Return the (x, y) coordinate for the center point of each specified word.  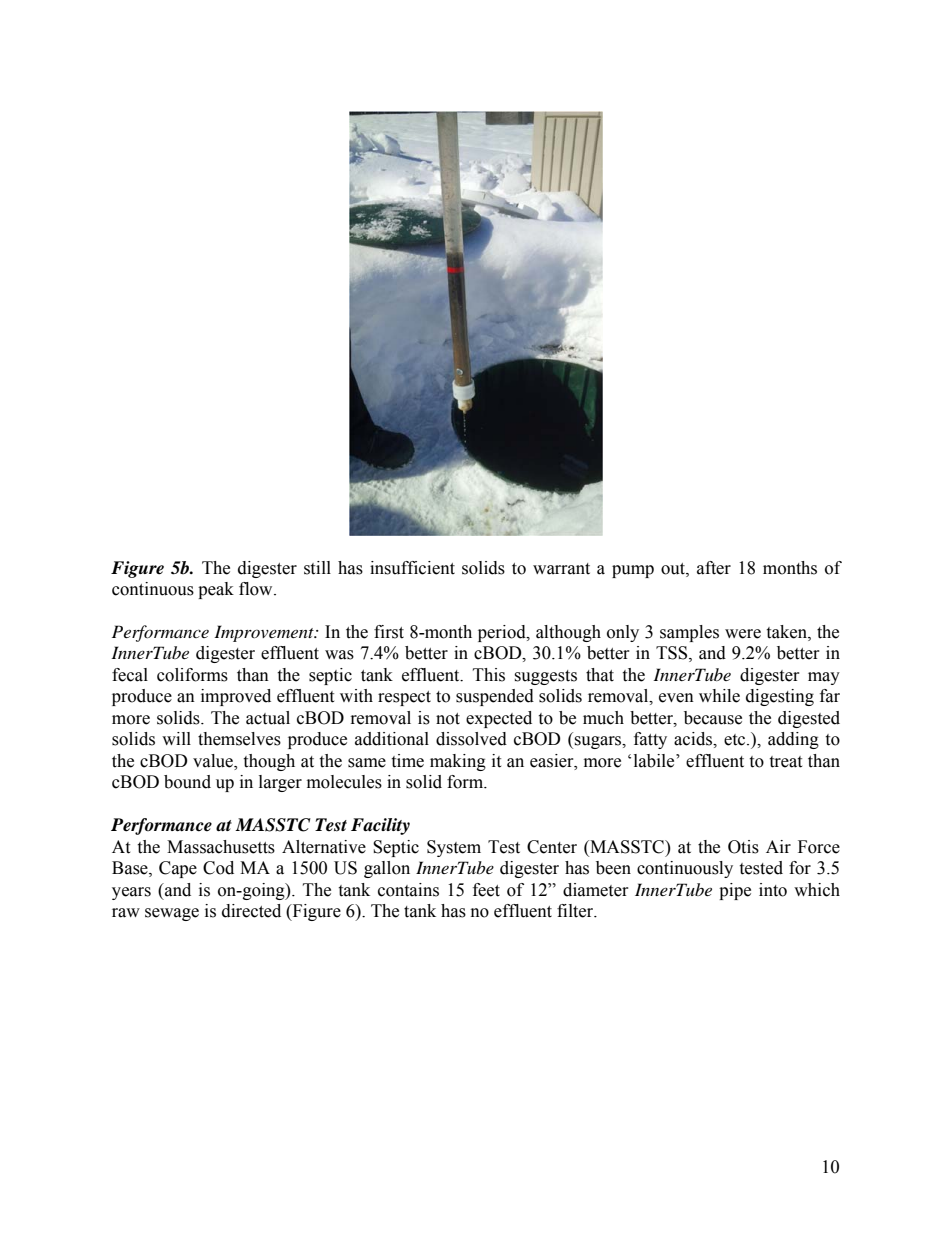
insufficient (412, 568)
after (714, 568)
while (719, 696)
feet (486, 890)
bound (187, 782)
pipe (735, 891)
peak (216, 590)
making (458, 762)
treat (785, 762)
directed (251, 911)
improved (236, 697)
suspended (495, 697)
